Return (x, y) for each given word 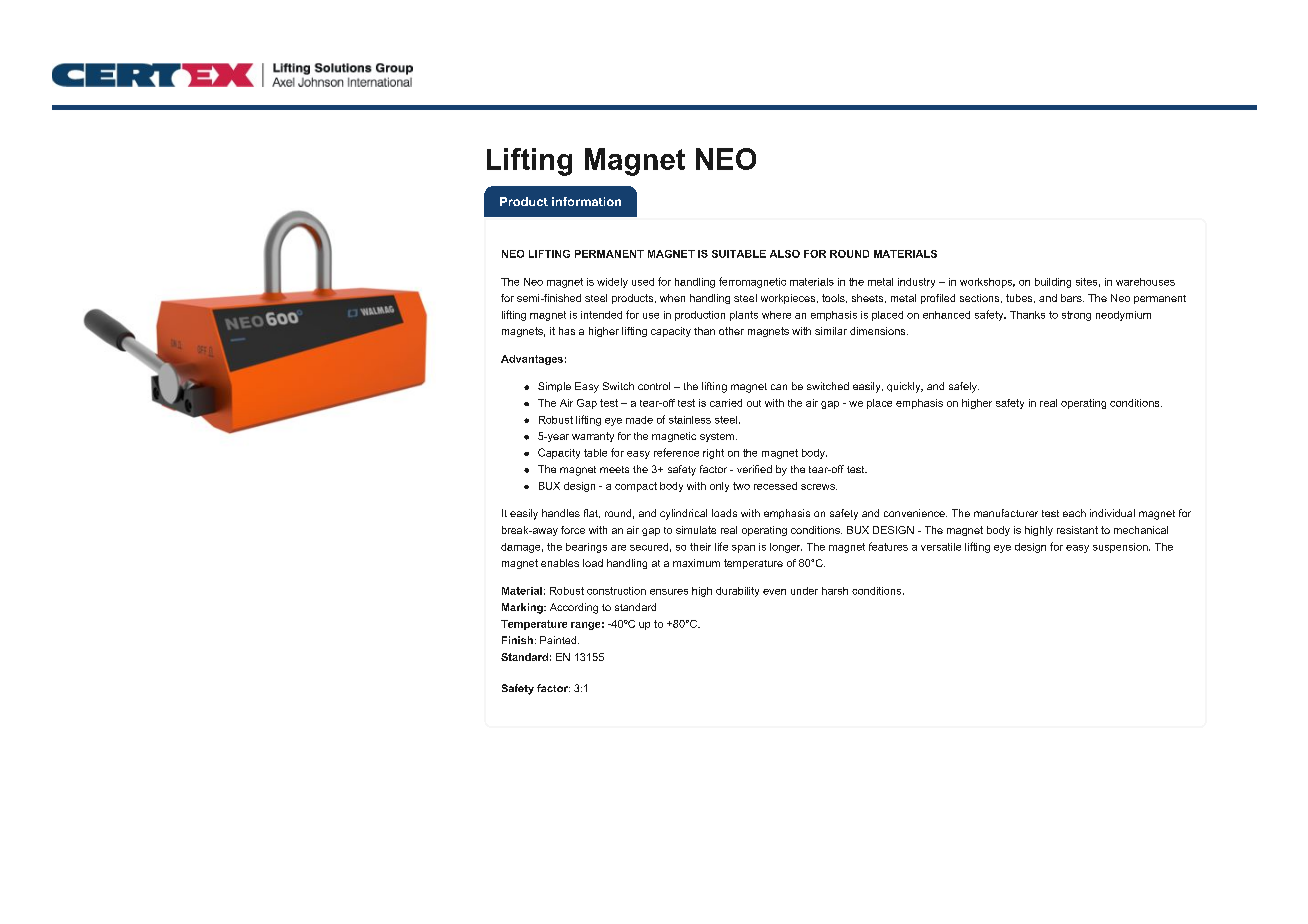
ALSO (785, 254)
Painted (559, 640)
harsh (835, 591)
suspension (1121, 548)
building (1053, 283)
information (586, 201)
